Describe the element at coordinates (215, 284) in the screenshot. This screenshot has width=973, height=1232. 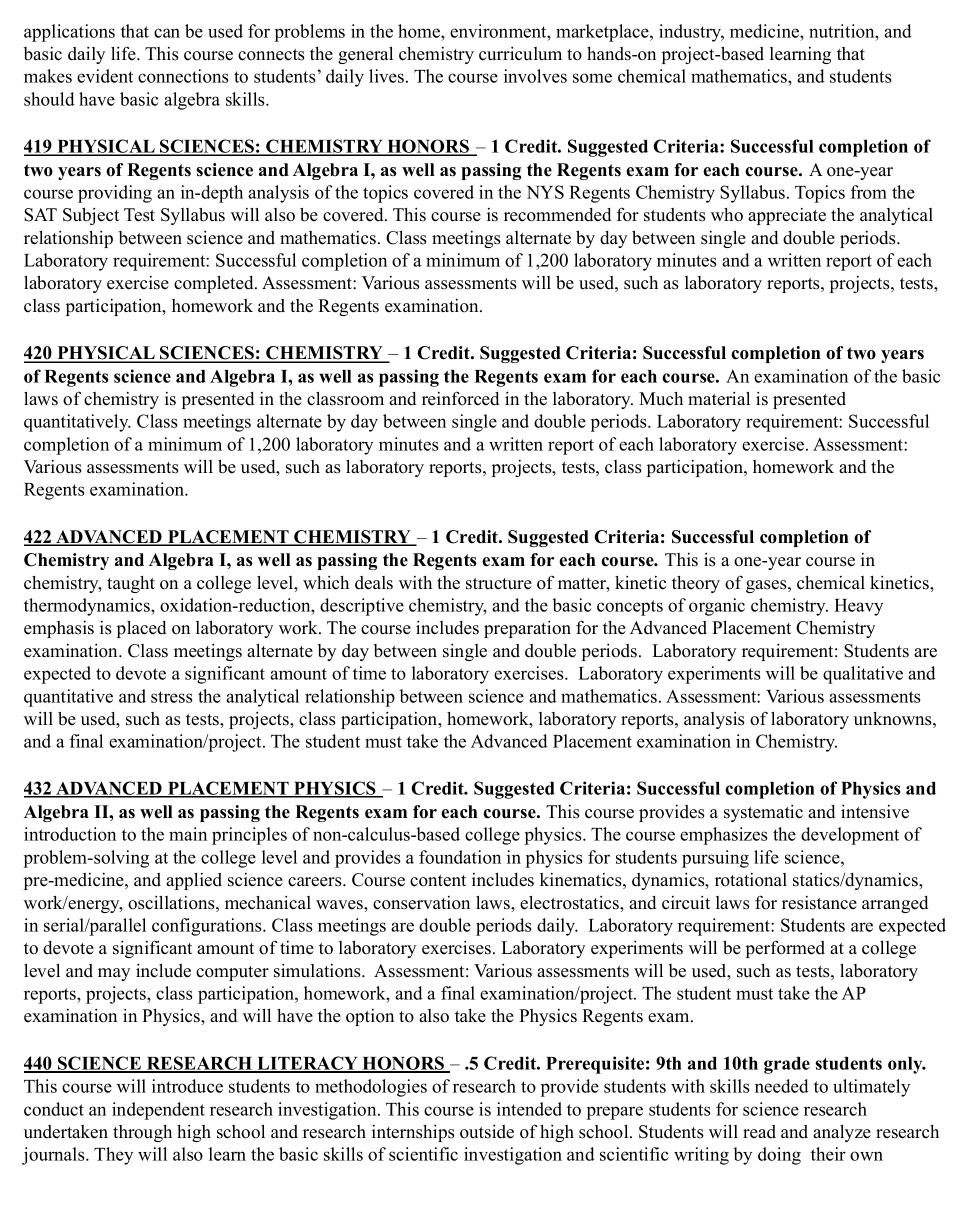
I see `completed` at that location.
